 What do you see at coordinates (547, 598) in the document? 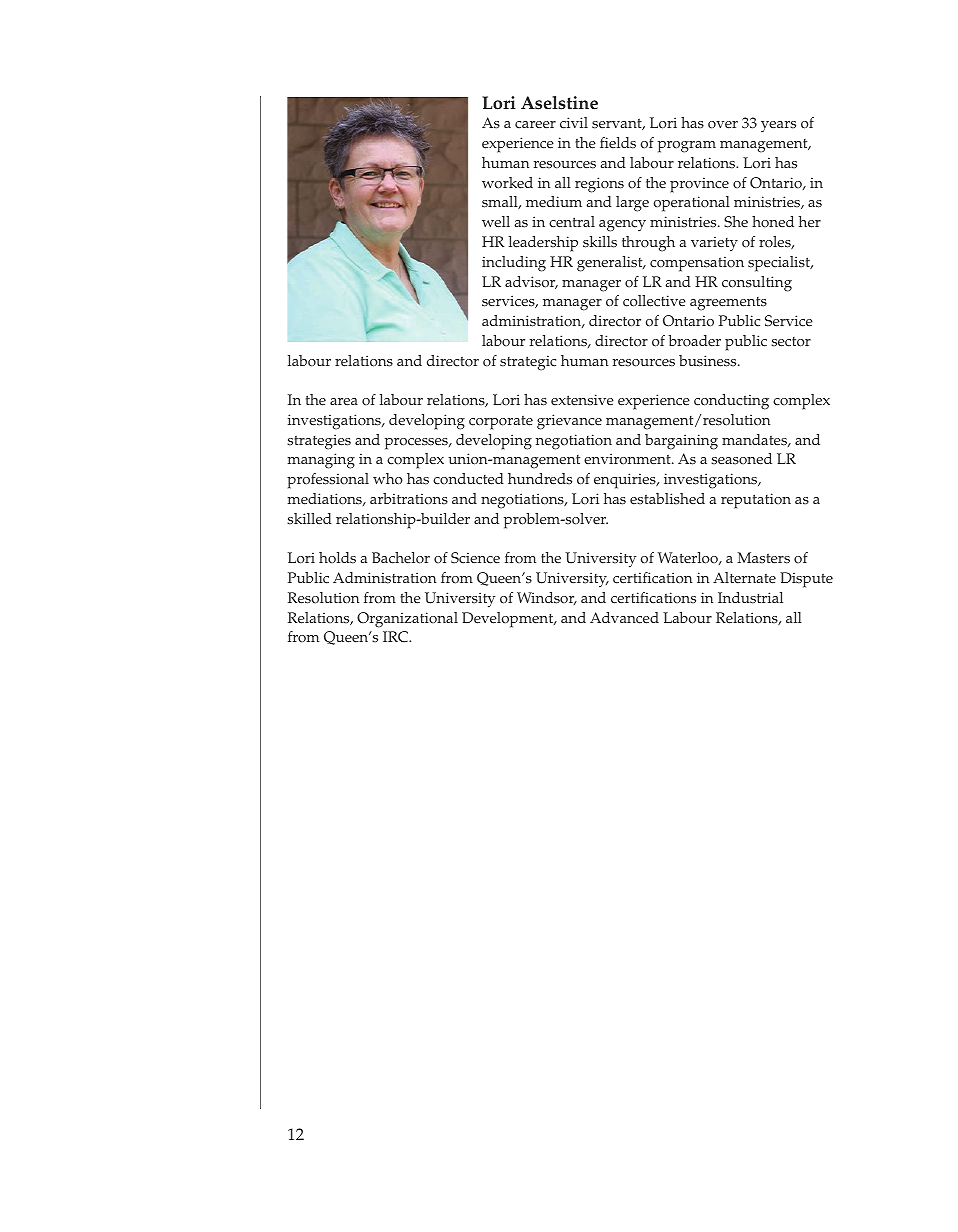
I see `Windsor` at bounding box center [547, 598].
